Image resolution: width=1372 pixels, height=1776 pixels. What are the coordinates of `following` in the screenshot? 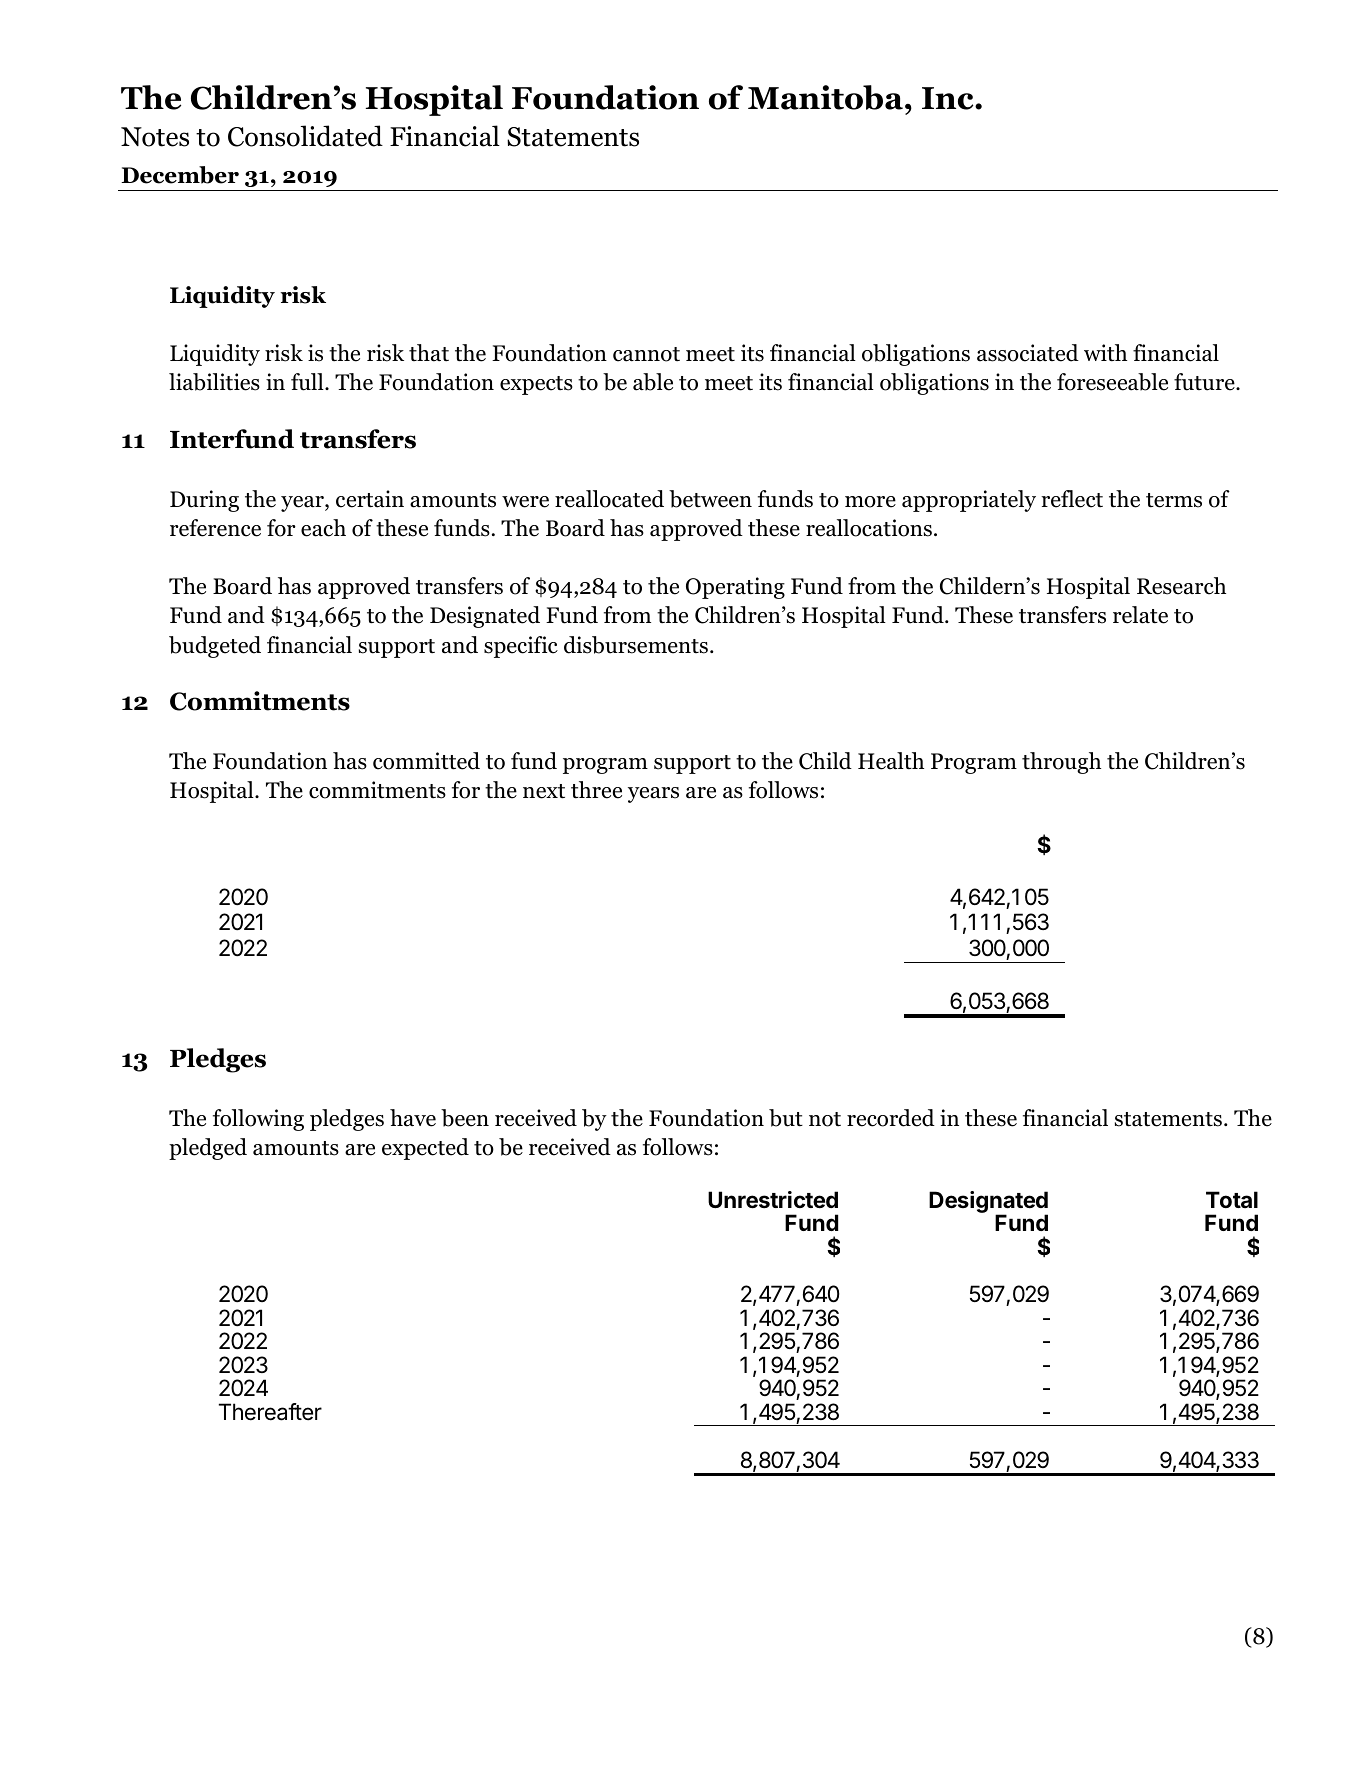 It's located at (258, 1120).
